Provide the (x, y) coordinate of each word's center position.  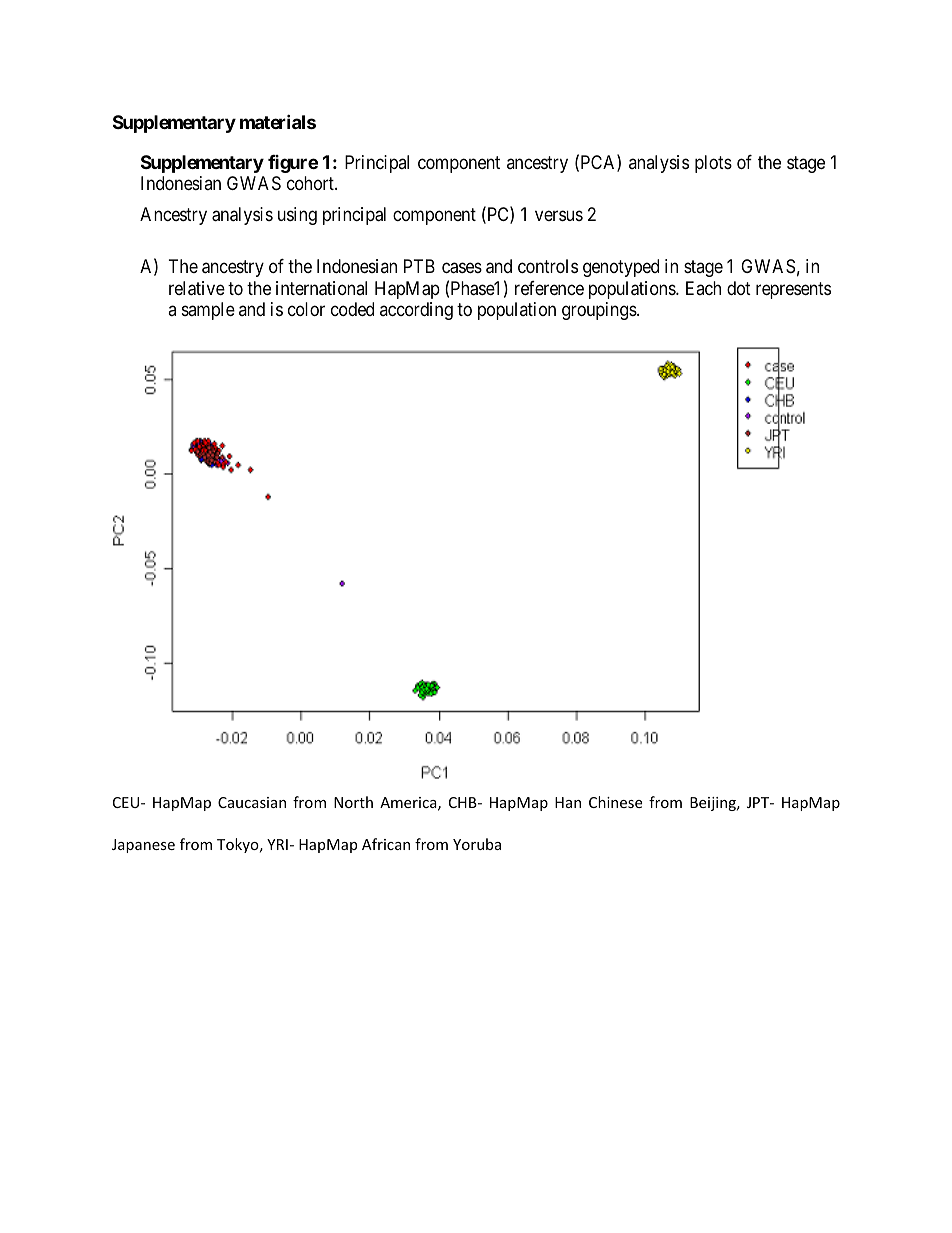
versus (559, 216)
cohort (311, 183)
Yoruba (477, 844)
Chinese (615, 802)
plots (713, 164)
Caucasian (252, 802)
